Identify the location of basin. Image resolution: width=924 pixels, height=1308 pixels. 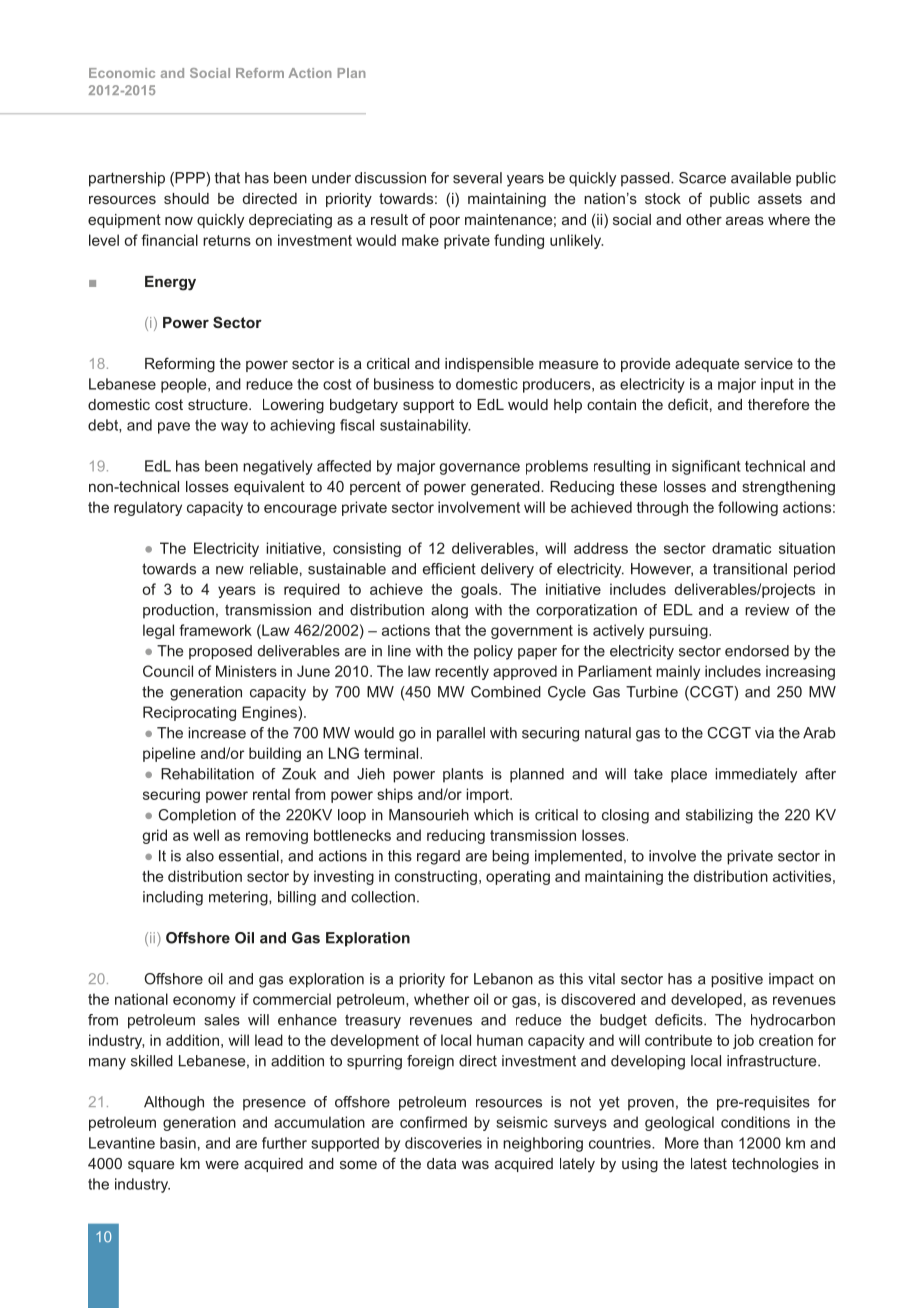
(178, 1143).
